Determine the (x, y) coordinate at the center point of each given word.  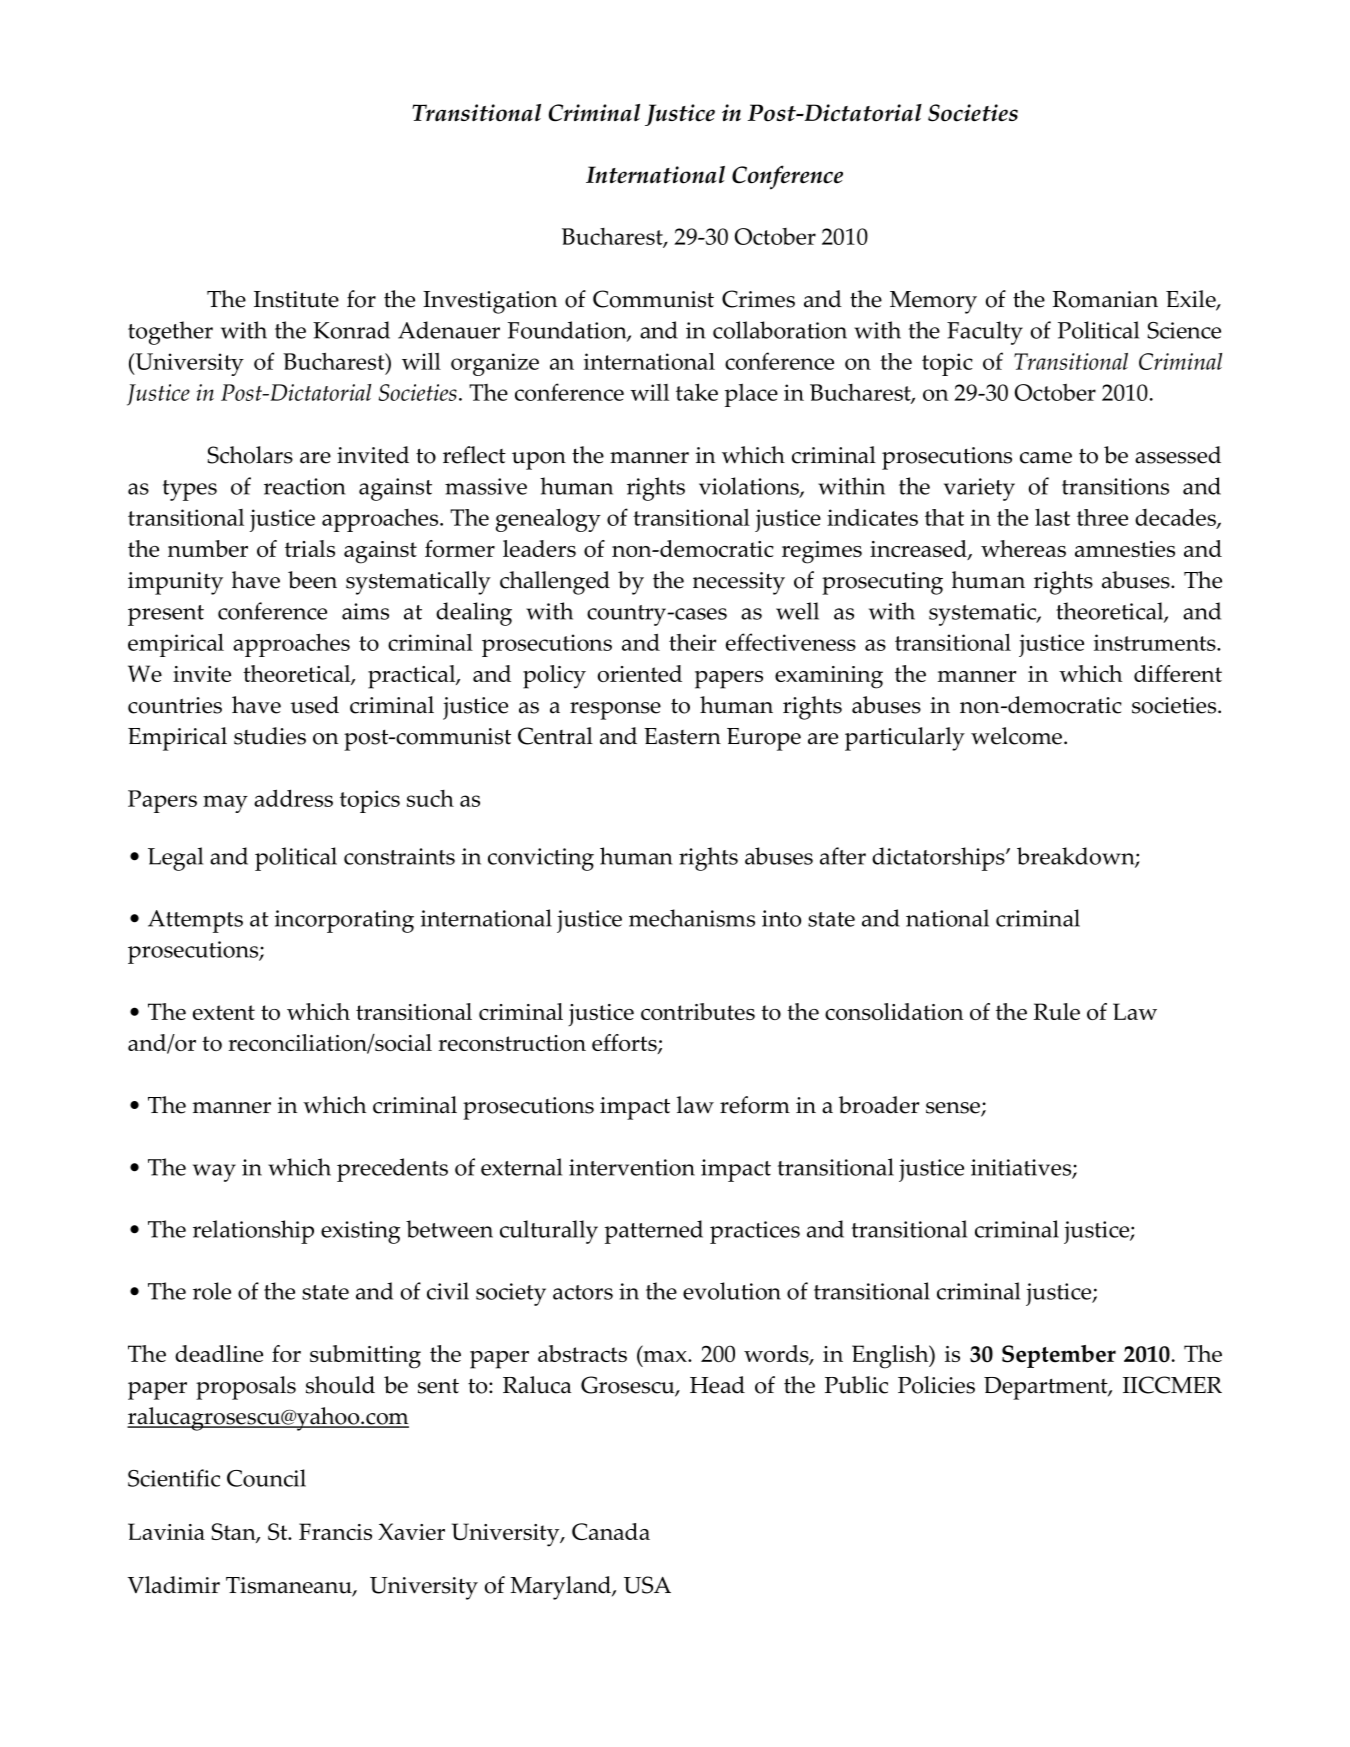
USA (647, 1585)
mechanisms (692, 918)
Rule (1057, 1011)
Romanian (1105, 299)
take (697, 392)
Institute (296, 299)
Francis (335, 1531)
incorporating (344, 921)
